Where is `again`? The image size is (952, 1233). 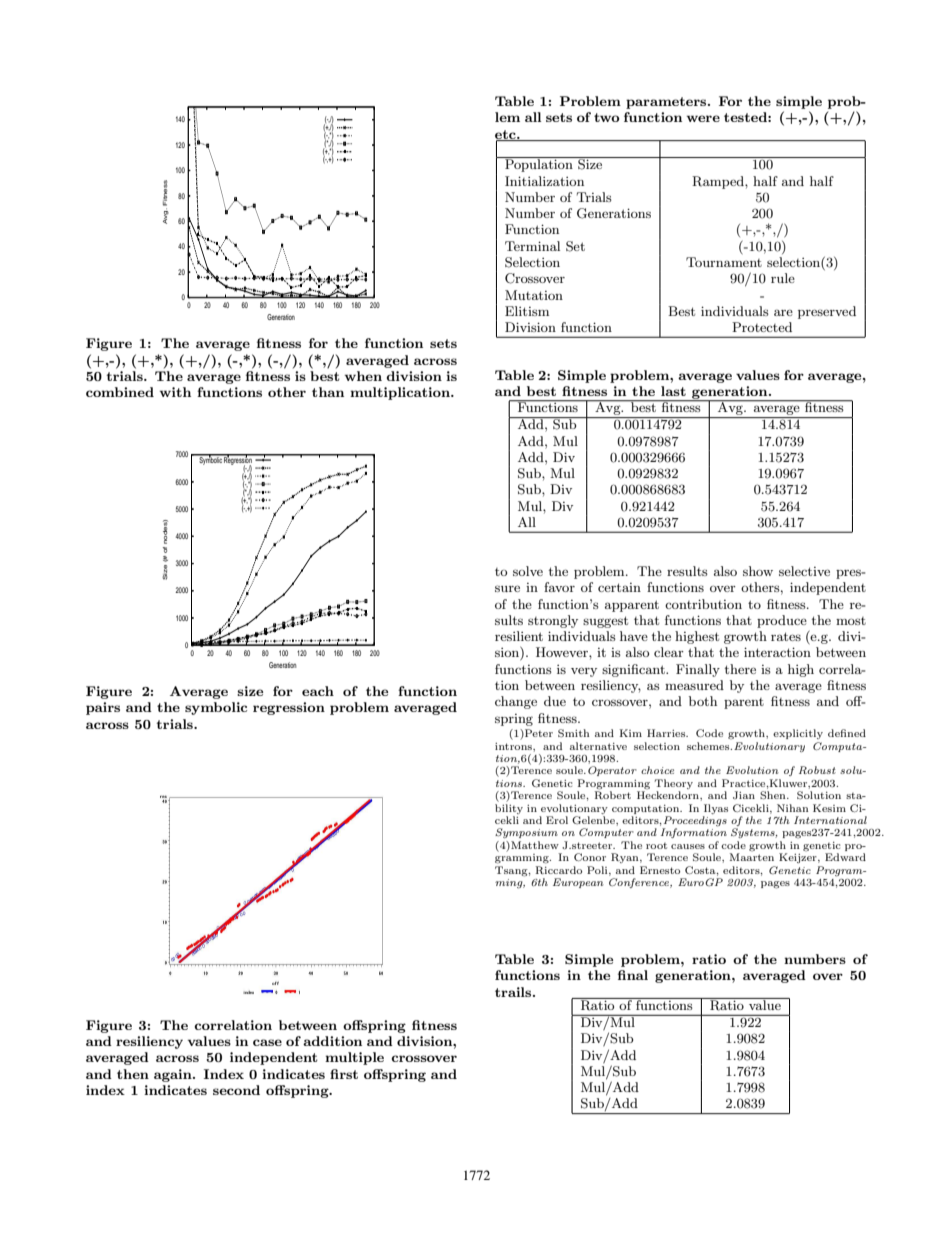 again is located at coordinates (174, 1075).
